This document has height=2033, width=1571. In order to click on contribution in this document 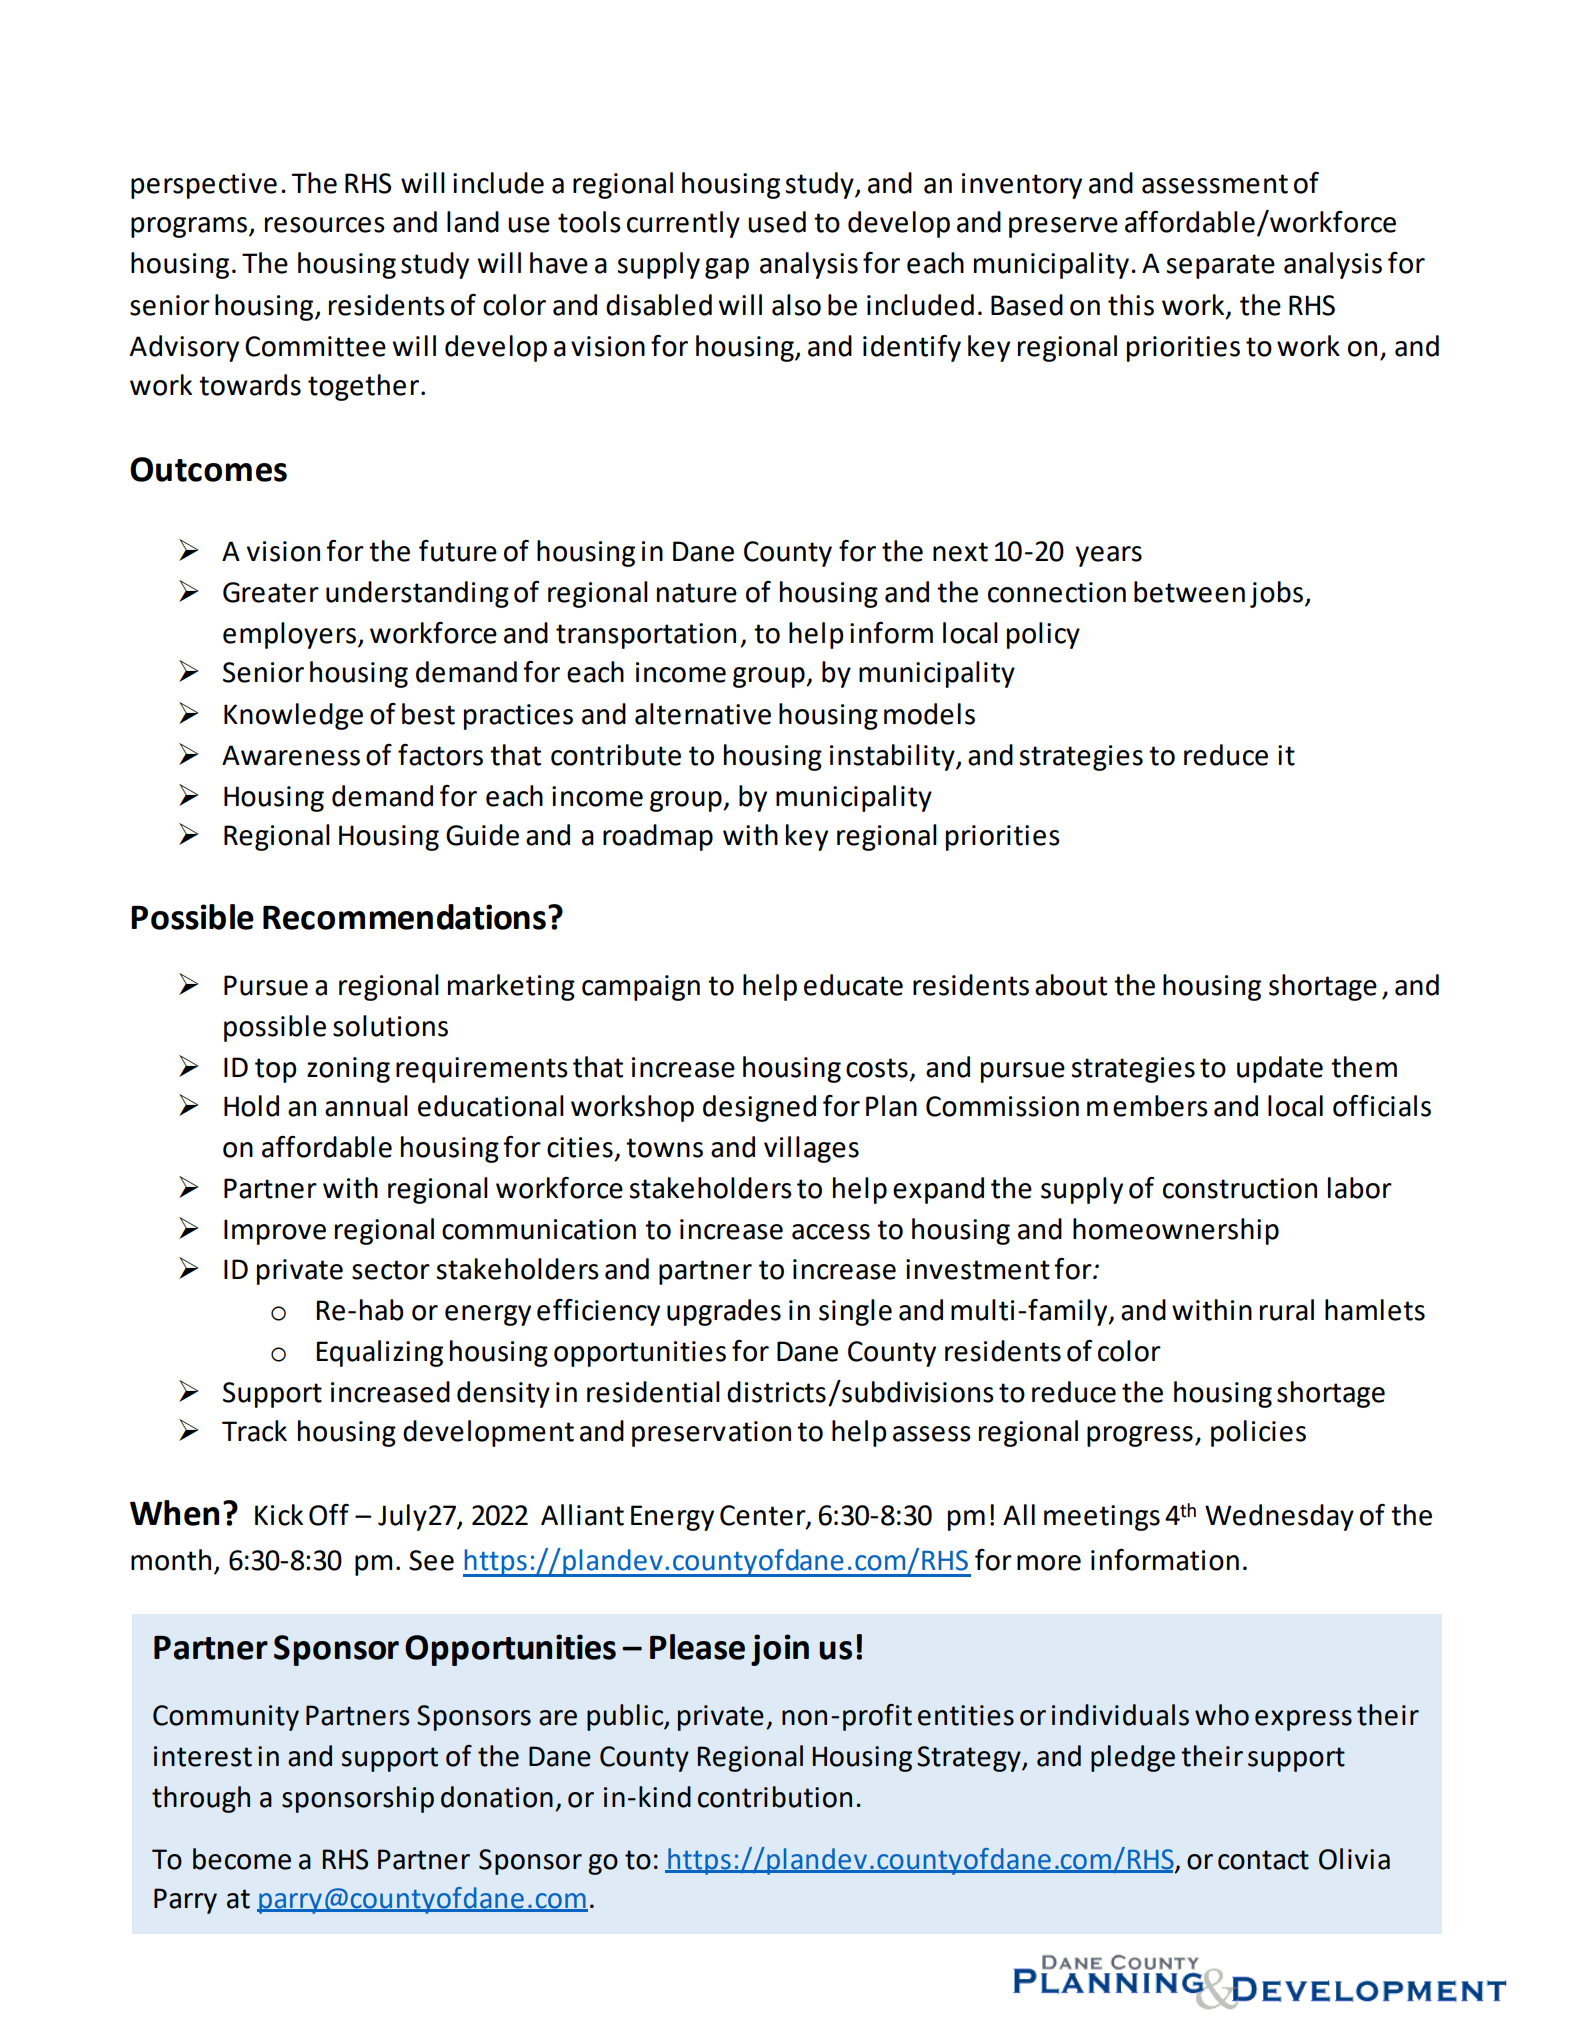, I will do `click(775, 1797)`.
